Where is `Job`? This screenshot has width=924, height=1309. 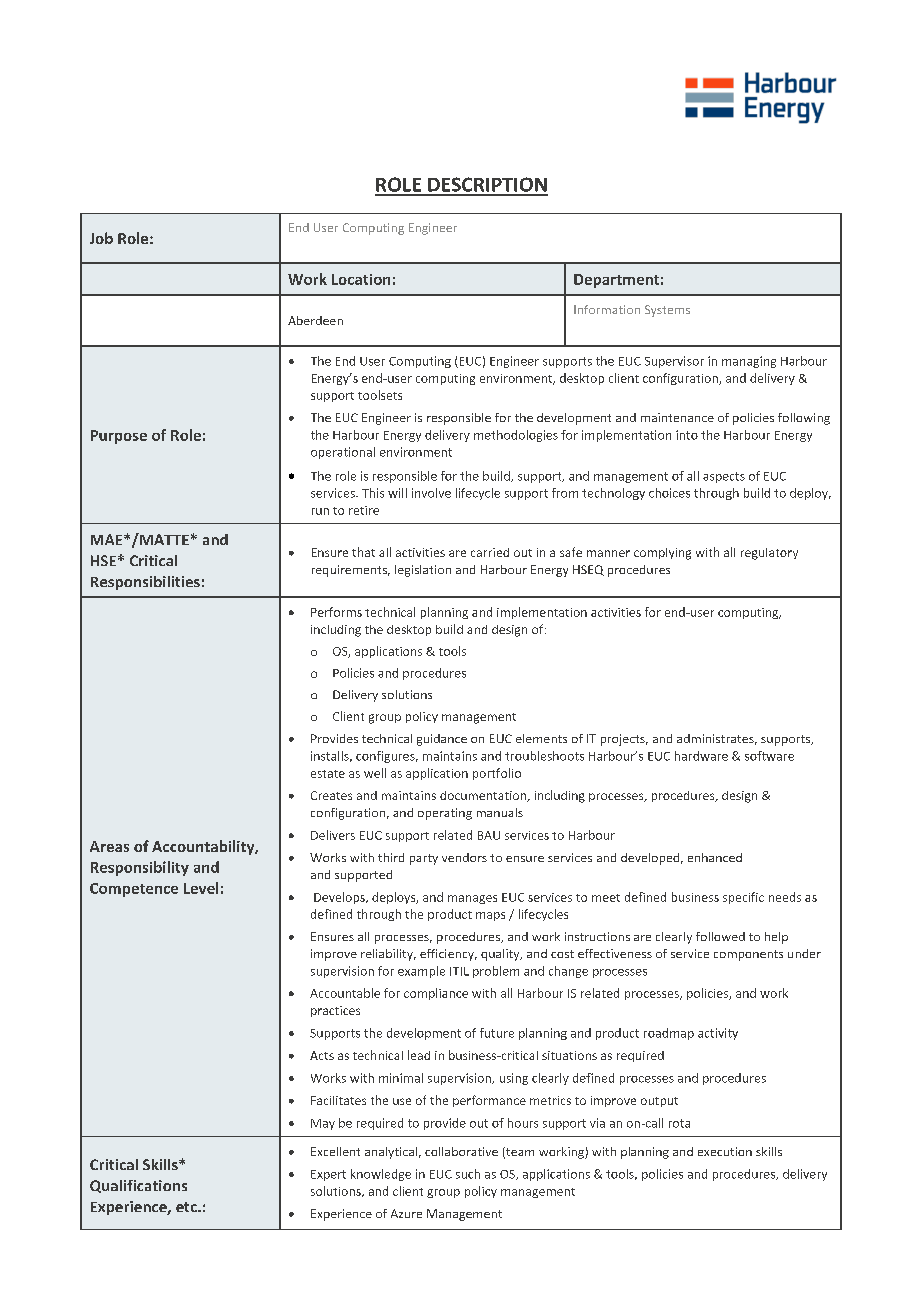
Job is located at coordinates (101, 238).
